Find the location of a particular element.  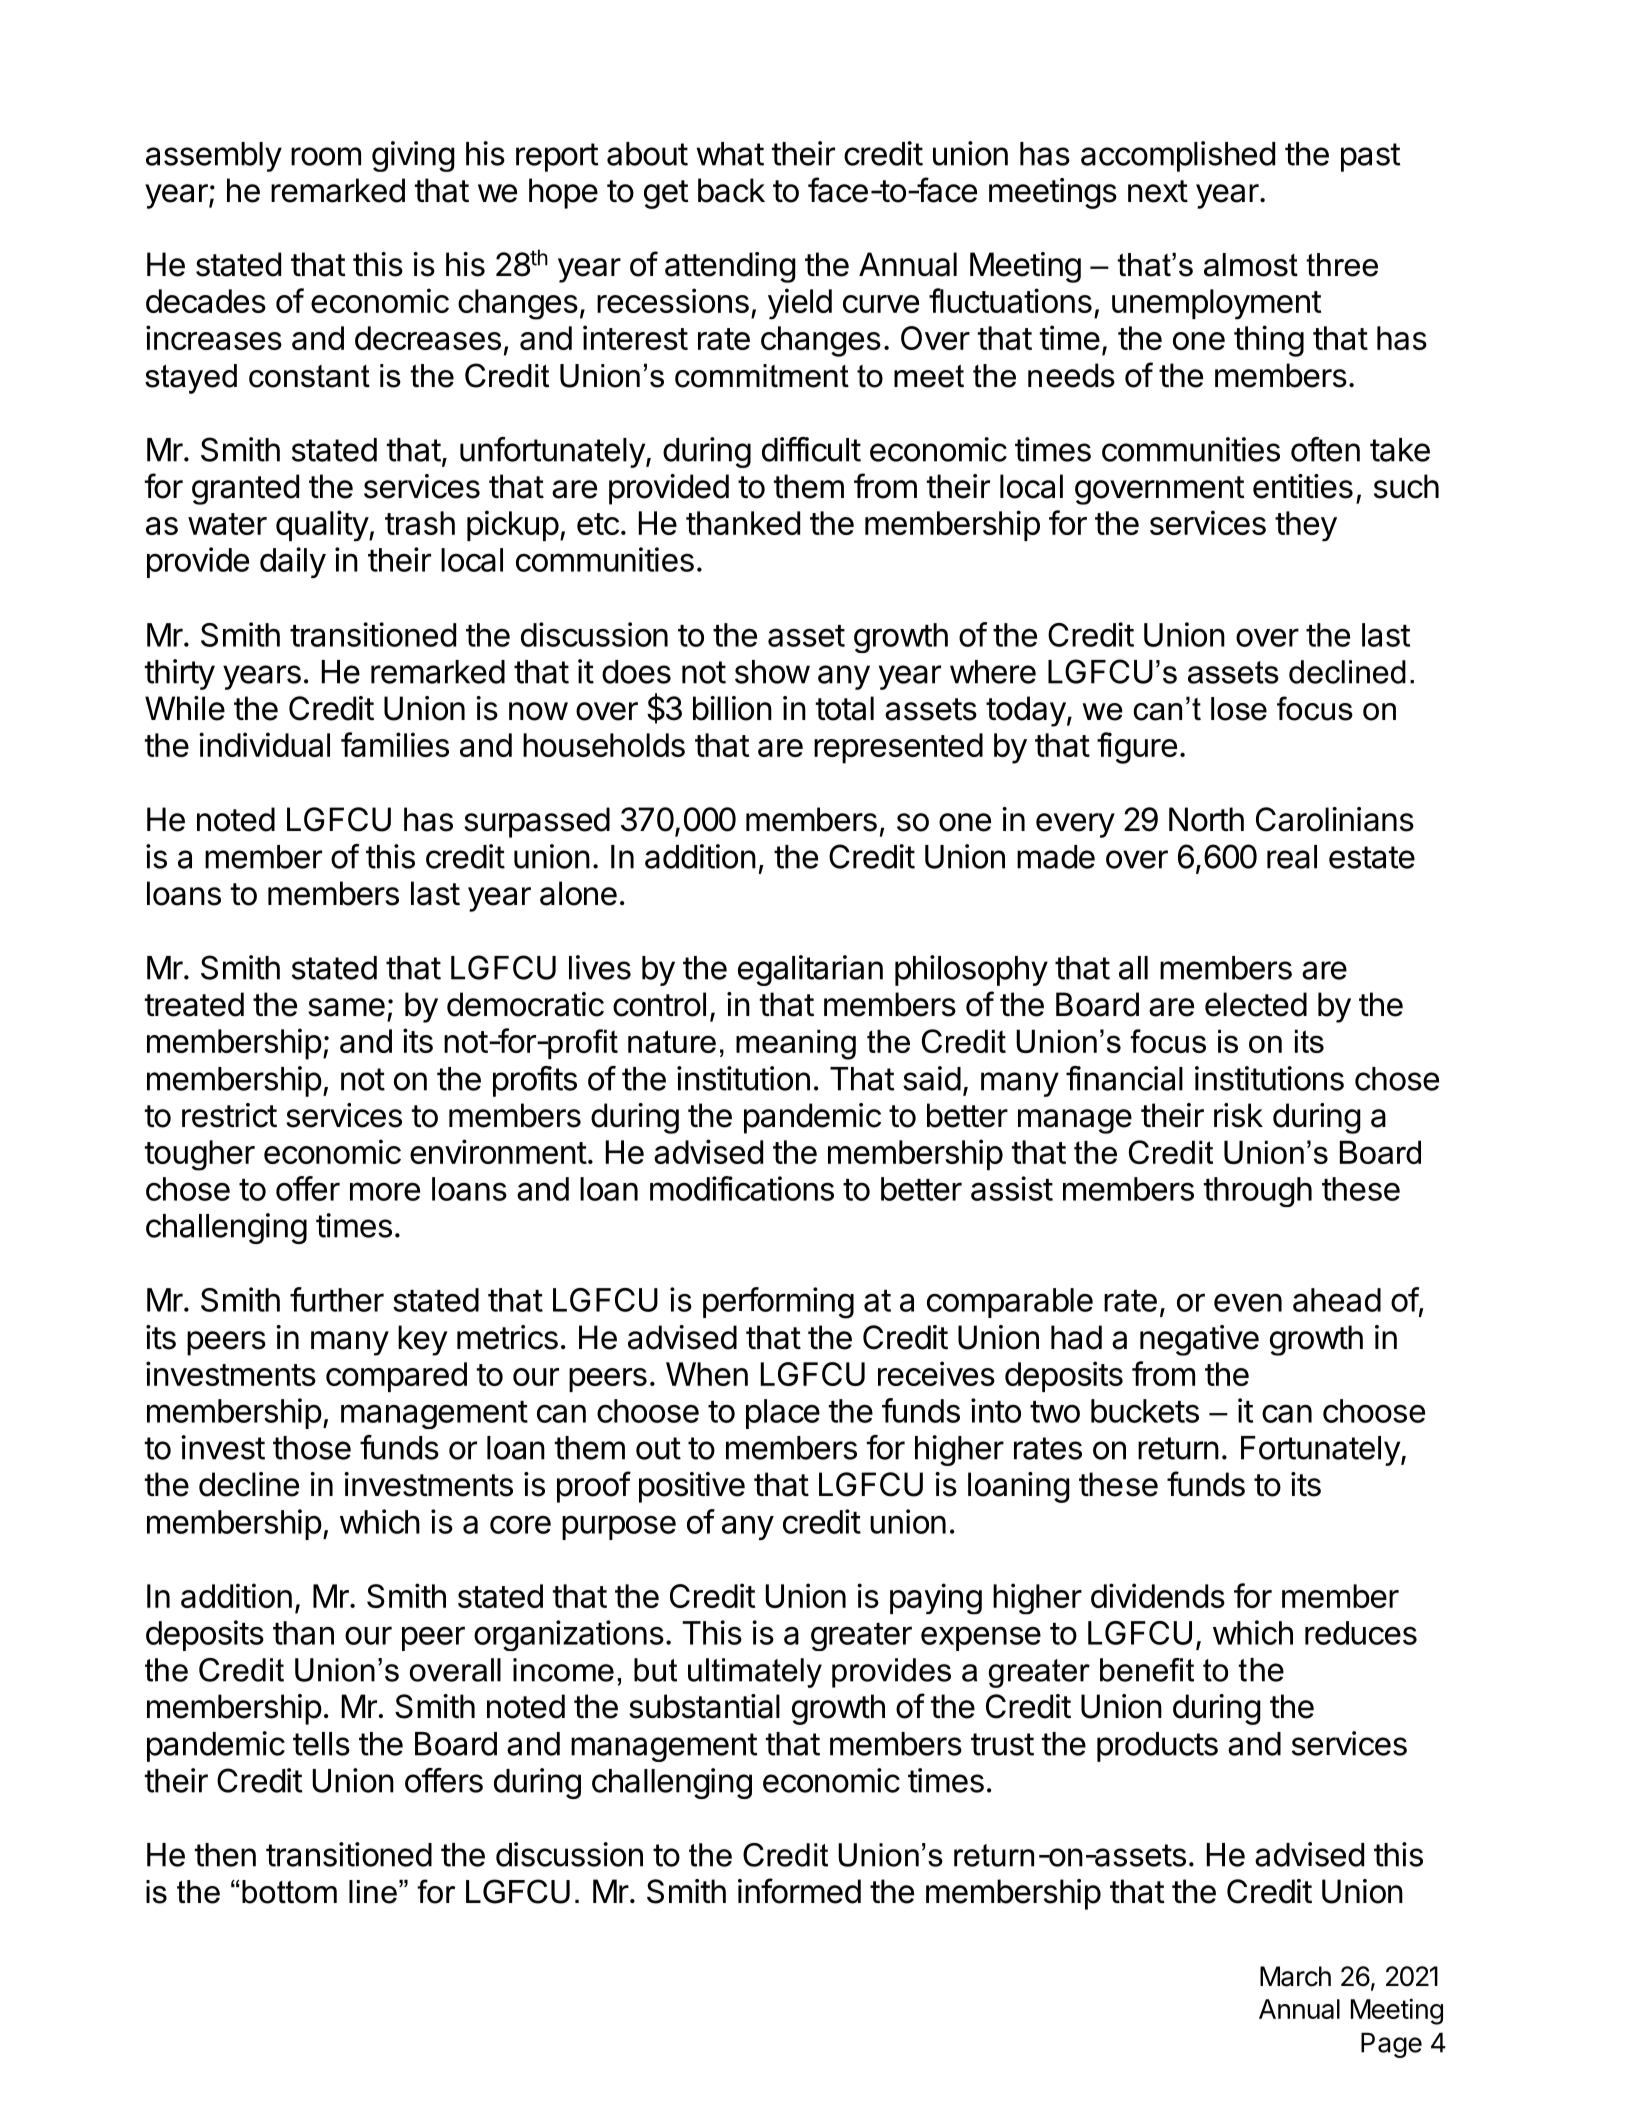

daily is located at coordinates (293, 562).
